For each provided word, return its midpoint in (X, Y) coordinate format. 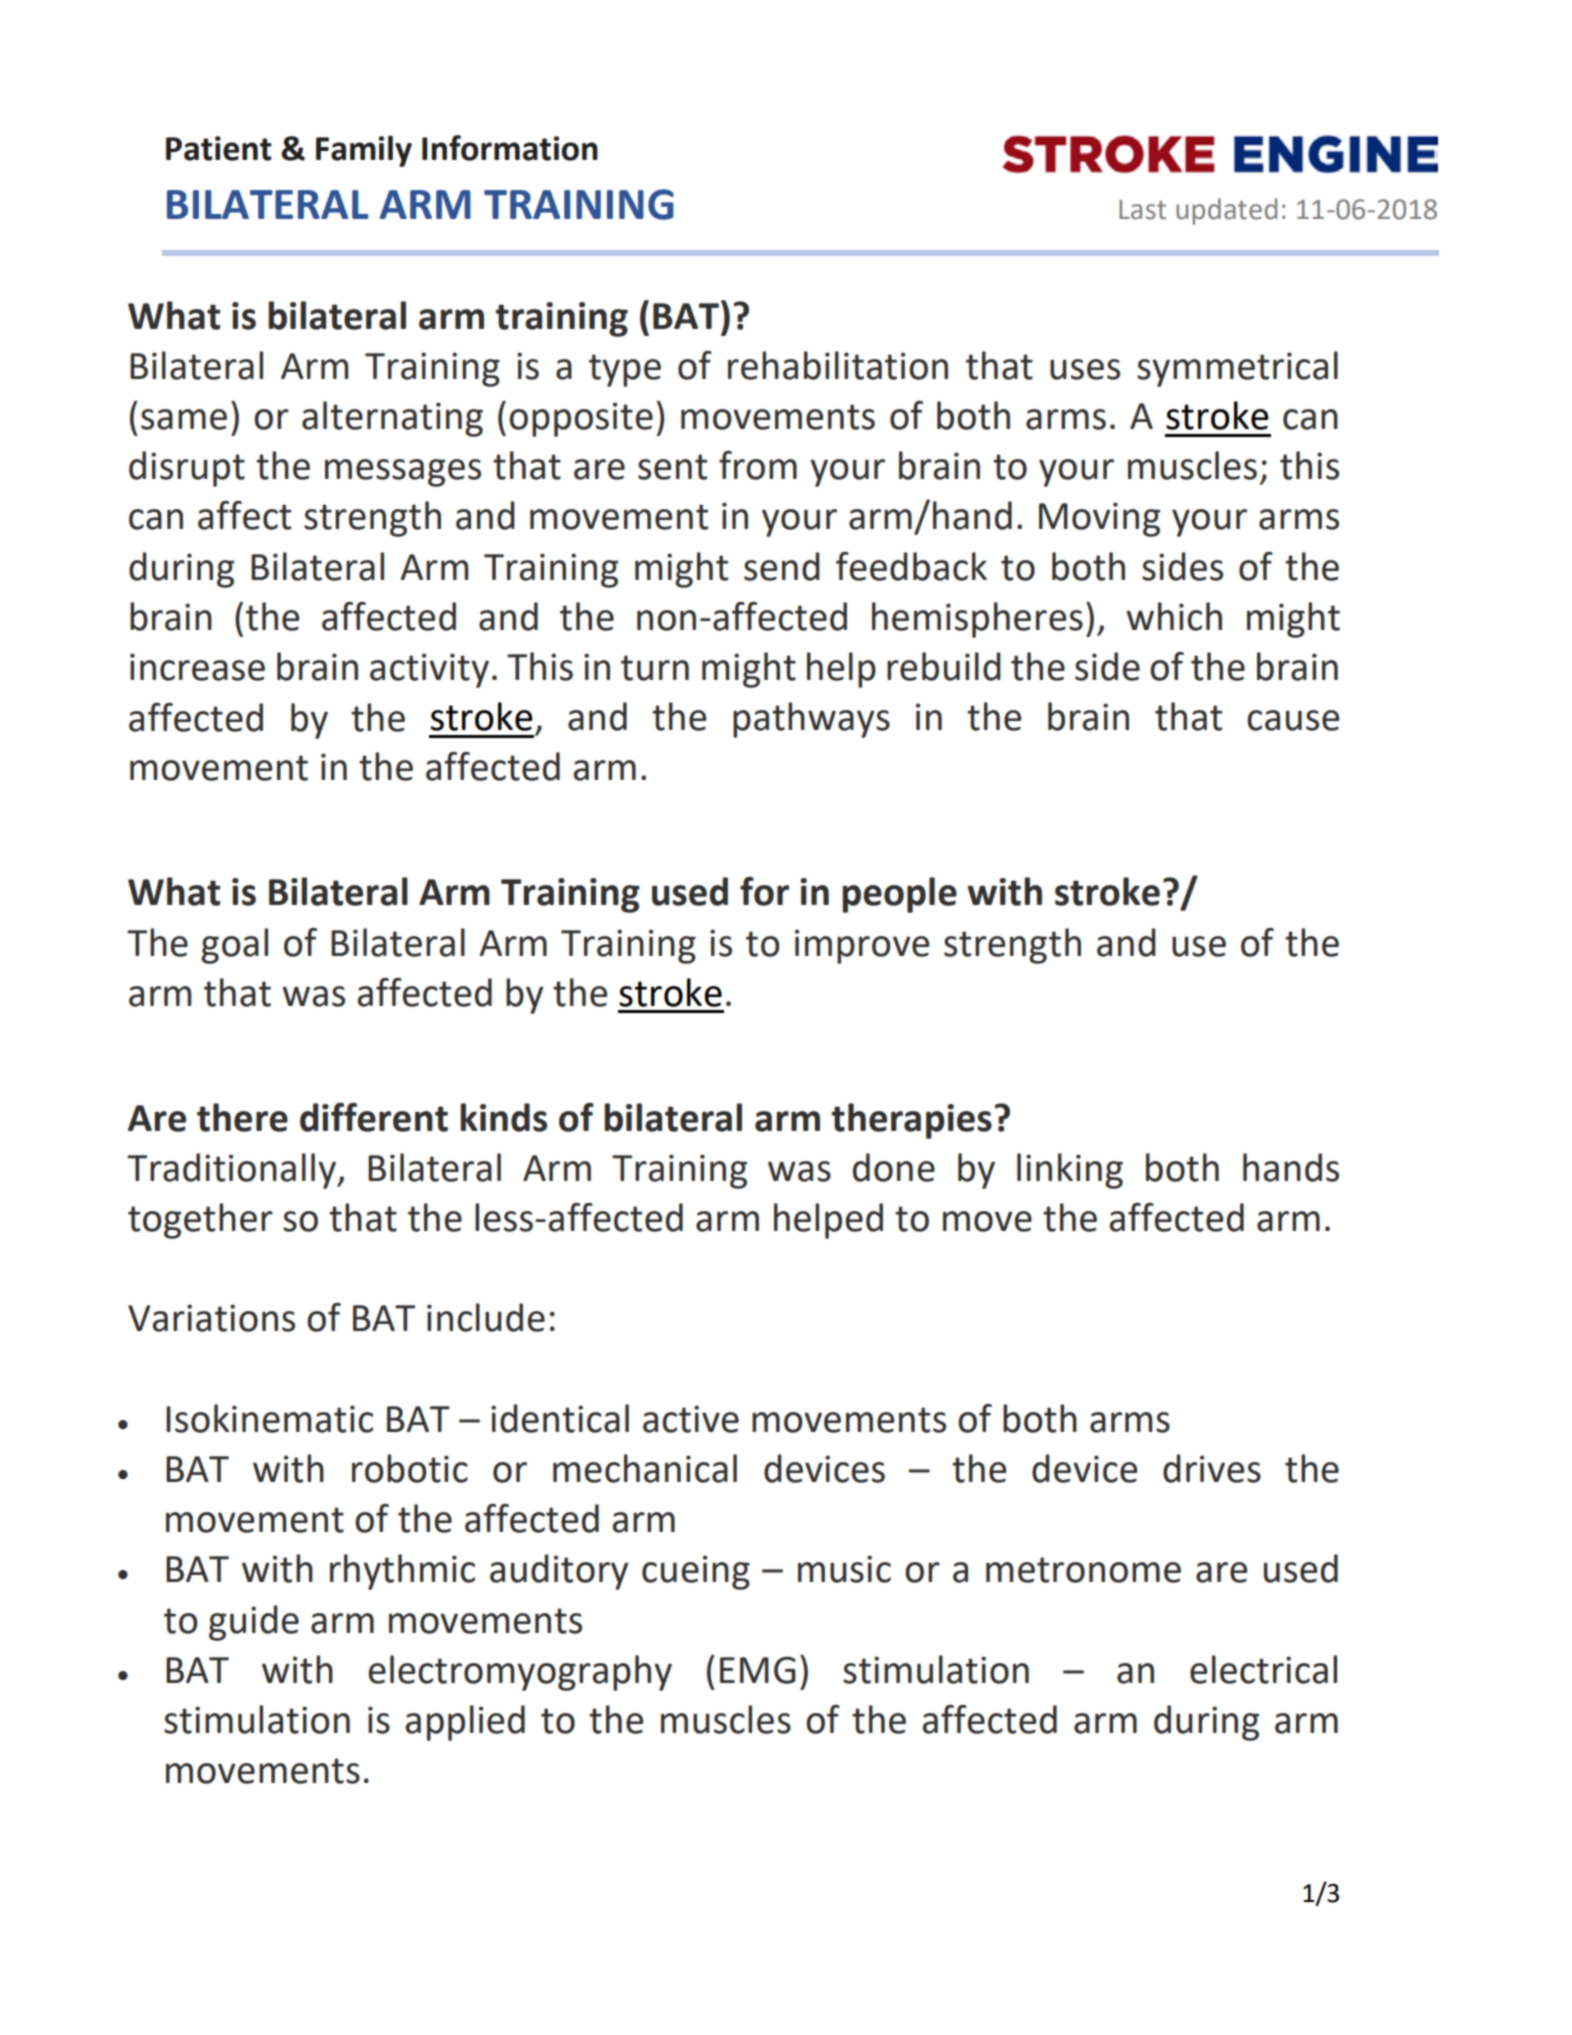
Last (1142, 210)
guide (254, 1623)
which (1174, 616)
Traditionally (232, 1171)
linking (1070, 1171)
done (894, 1167)
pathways (811, 720)
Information (510, 148)
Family (364, 151)
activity (429, 670)
